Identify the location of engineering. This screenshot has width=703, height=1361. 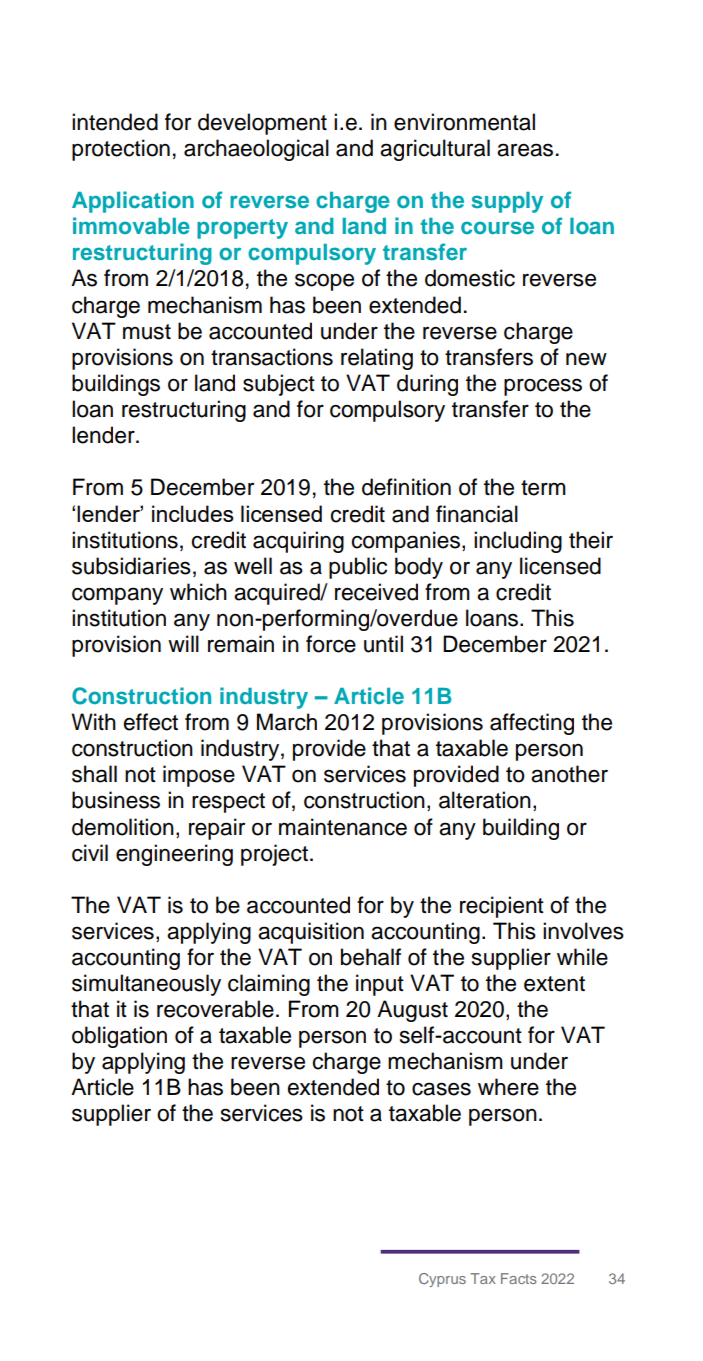
(174, 855).
